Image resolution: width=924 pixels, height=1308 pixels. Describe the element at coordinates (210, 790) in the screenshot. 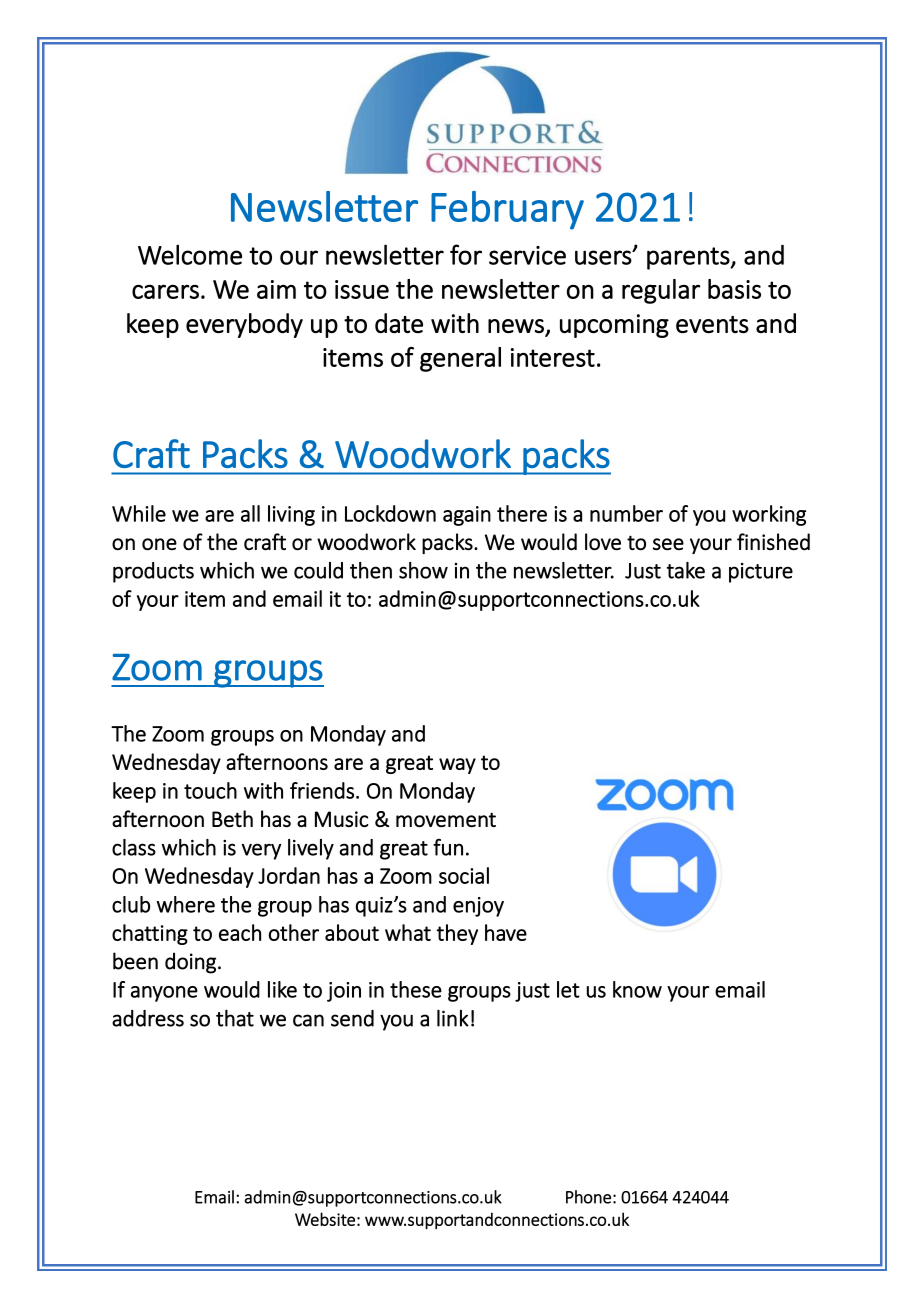

I see `touch` at that location.
